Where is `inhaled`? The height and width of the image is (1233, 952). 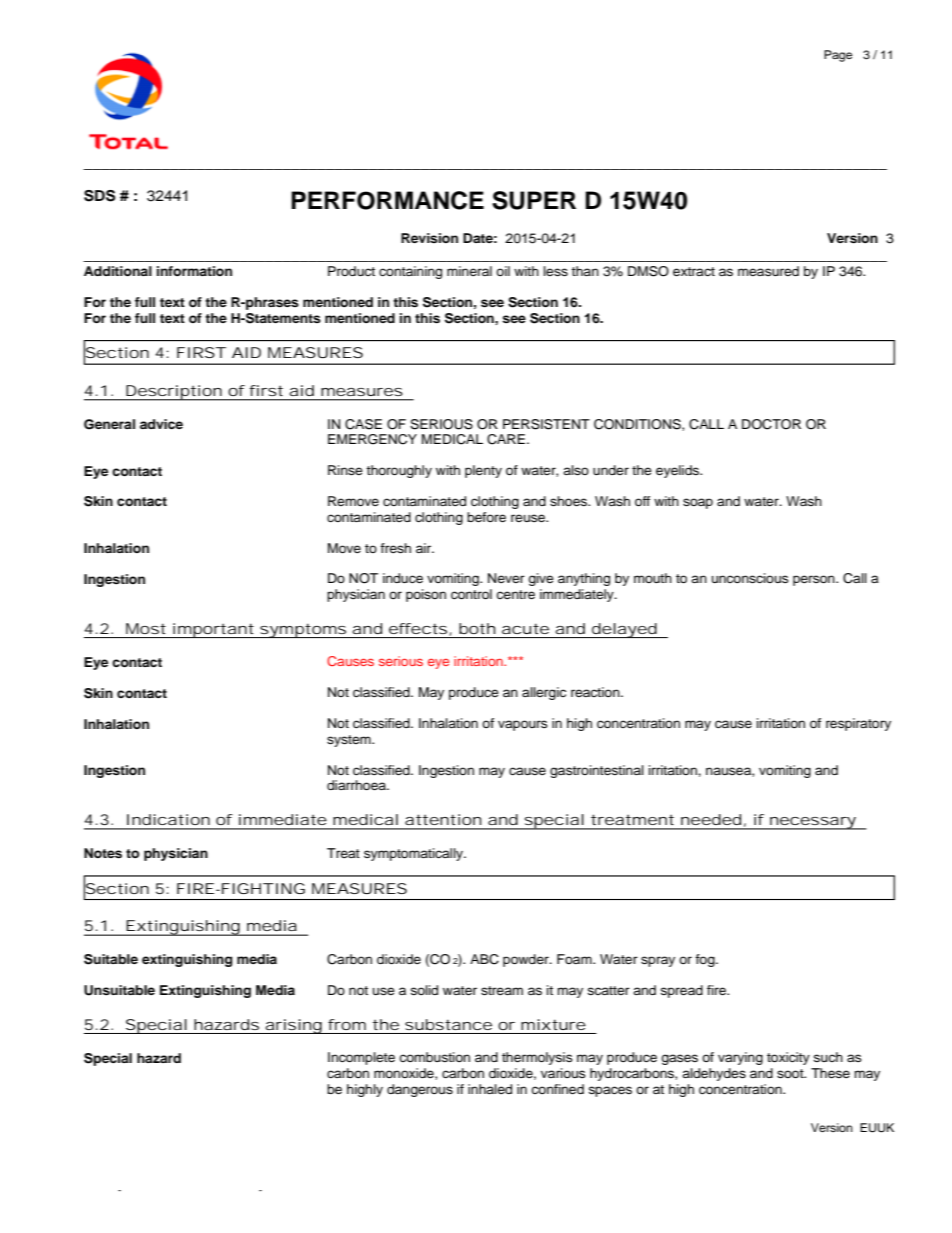 inhaled is located at coordinates (490, 1089).
